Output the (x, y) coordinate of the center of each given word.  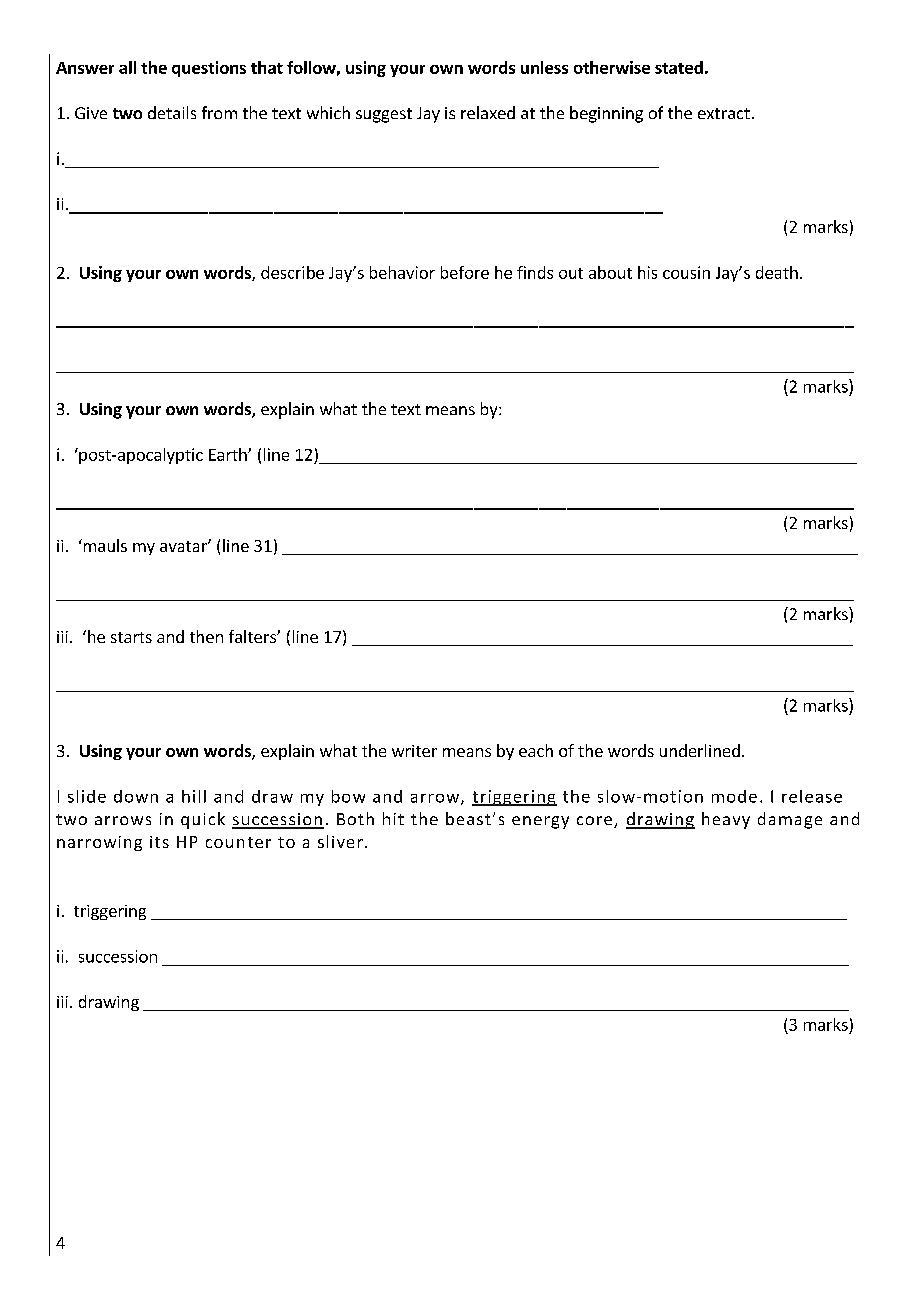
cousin (686, 272)
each (536, 750)
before (465, 272)
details (172, 112)
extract (724, 113)
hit (393, 818)
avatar (184, 546)
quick (203, 820)
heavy (726, 820)
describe (292, 272)
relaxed (488, 112)
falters (253, 636)
